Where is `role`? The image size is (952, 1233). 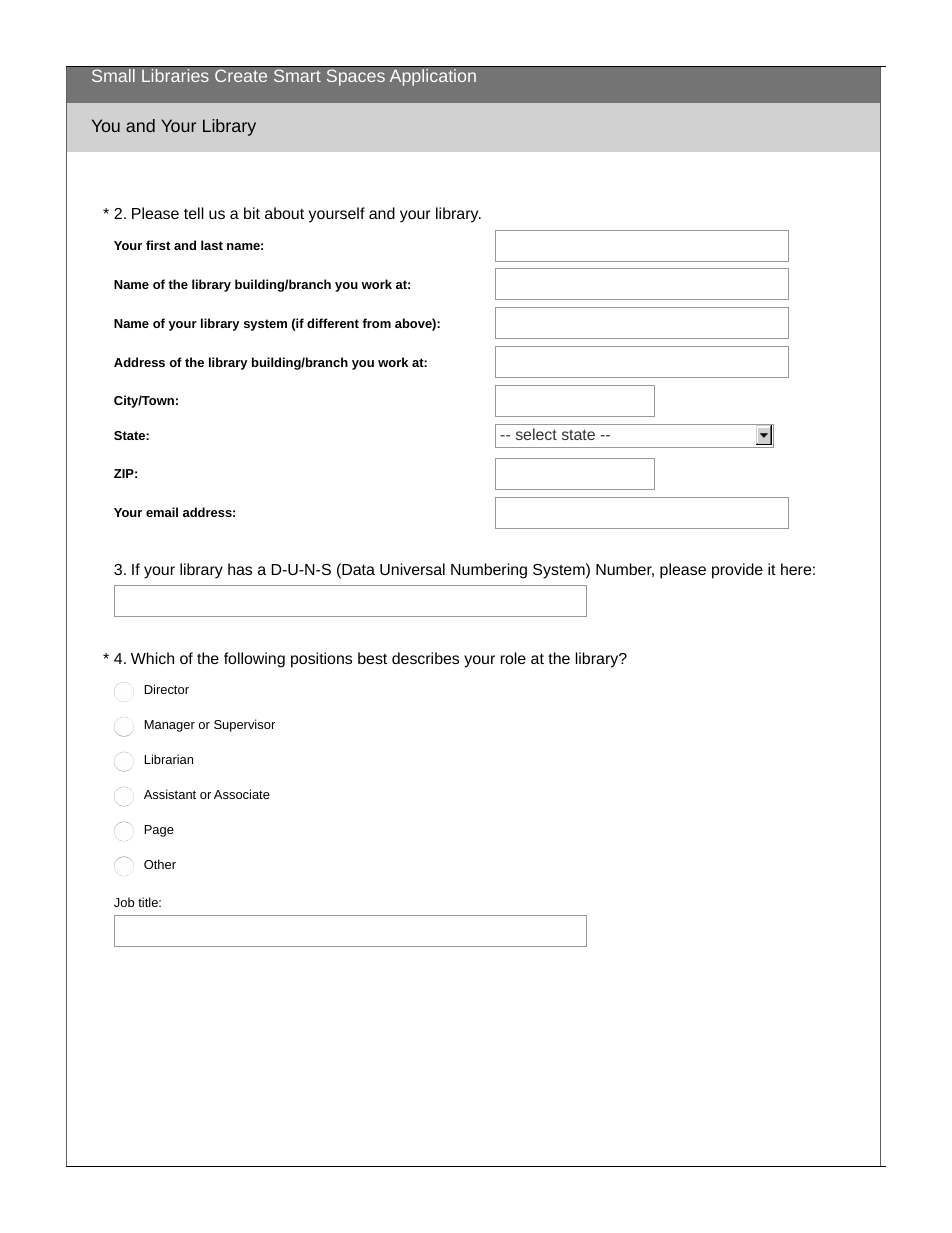
role is located at coordinates (513, 658).
